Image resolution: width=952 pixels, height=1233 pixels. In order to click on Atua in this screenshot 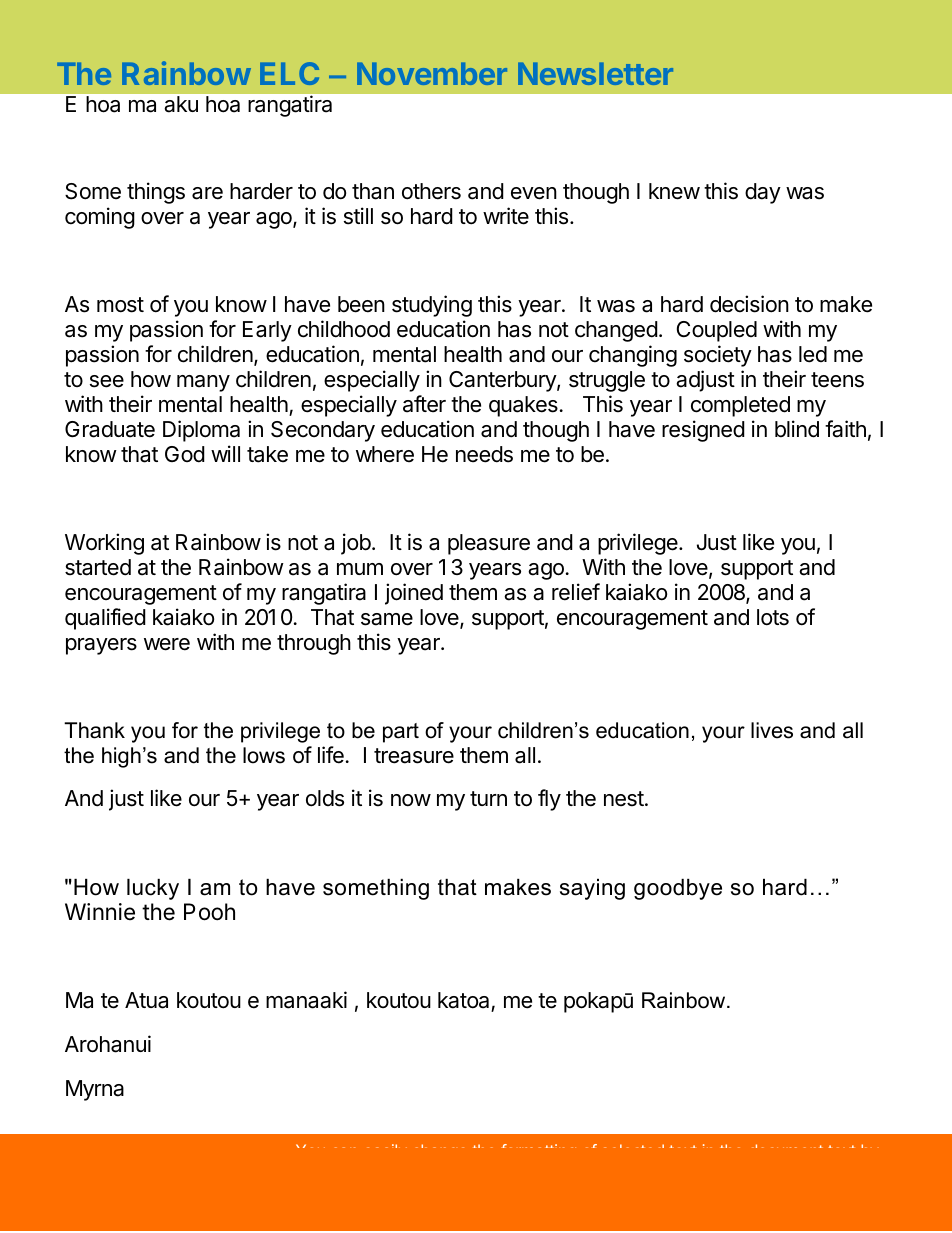, I will do `click(146, 1000)`.
